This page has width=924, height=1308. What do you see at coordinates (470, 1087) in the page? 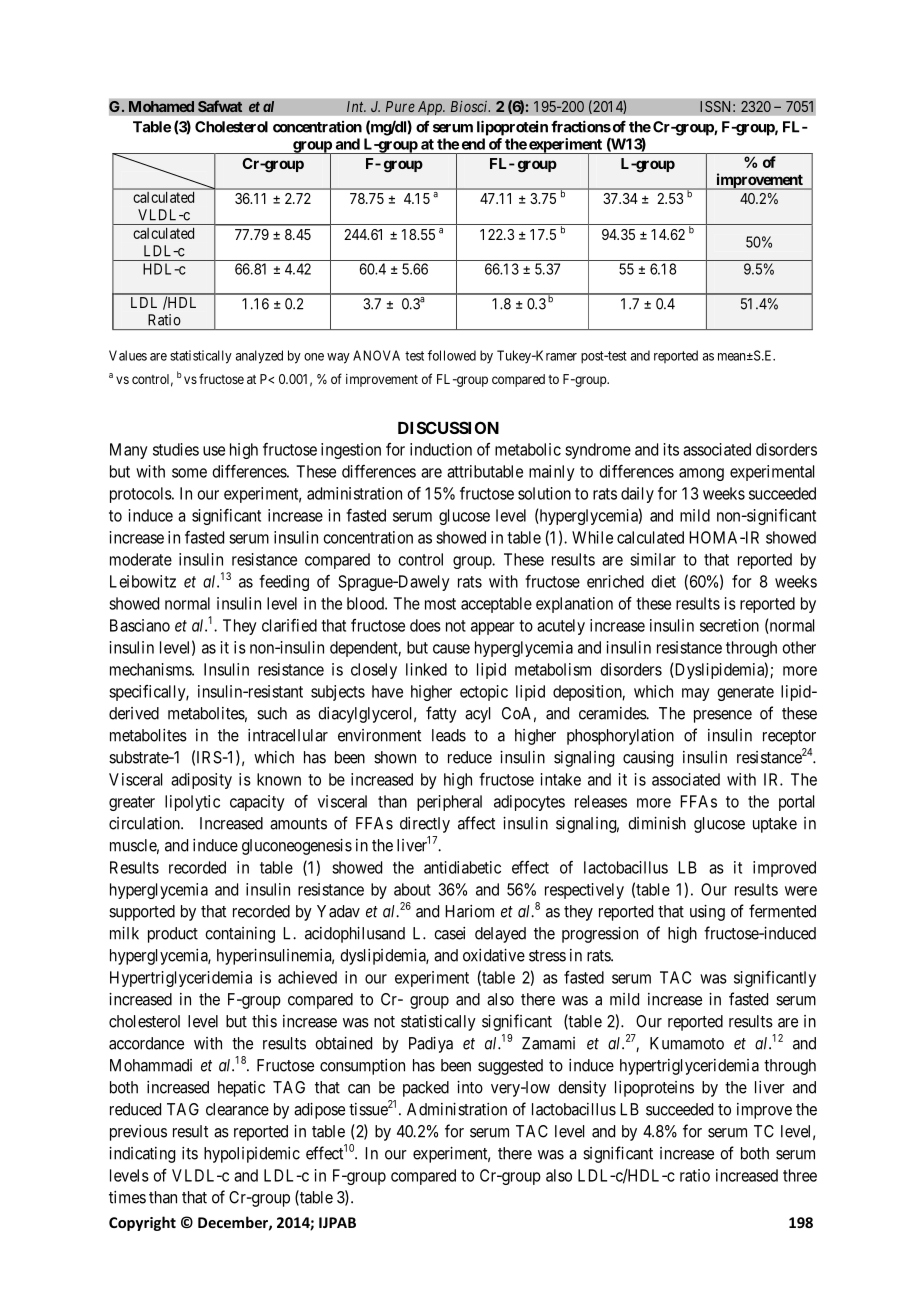
I see `into` at bounding box center [470, 1087].
